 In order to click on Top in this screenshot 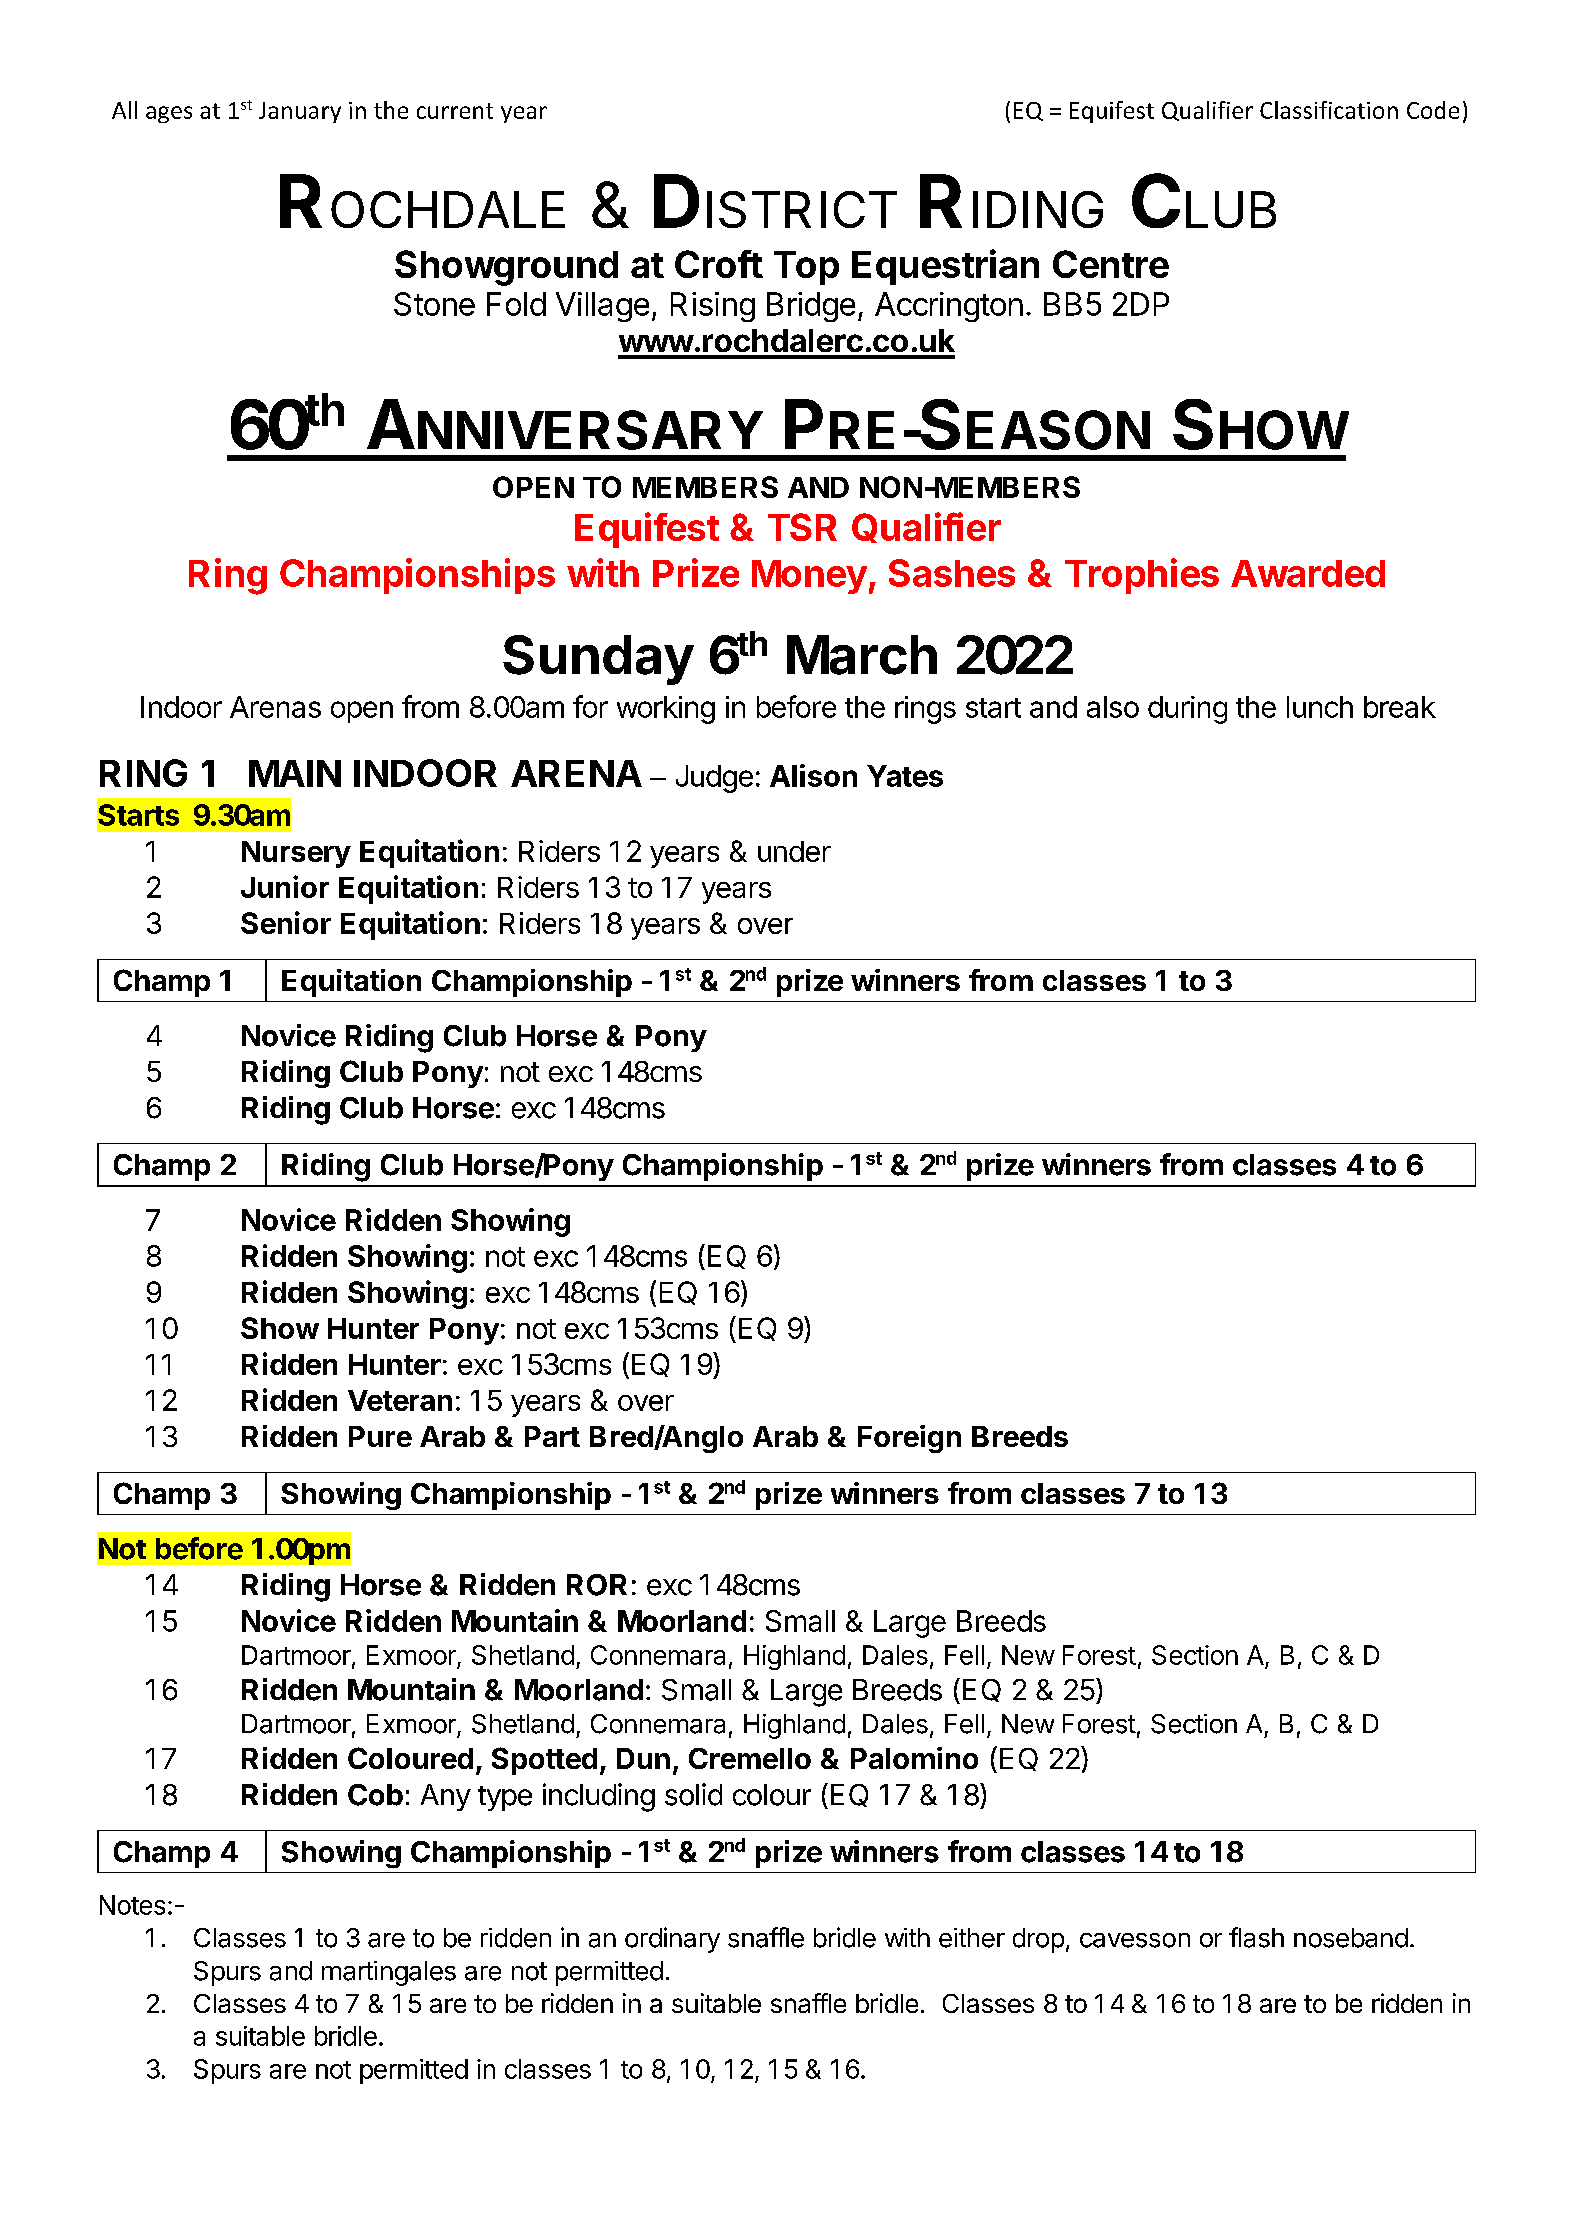, I will do `click(806, 268)`.
